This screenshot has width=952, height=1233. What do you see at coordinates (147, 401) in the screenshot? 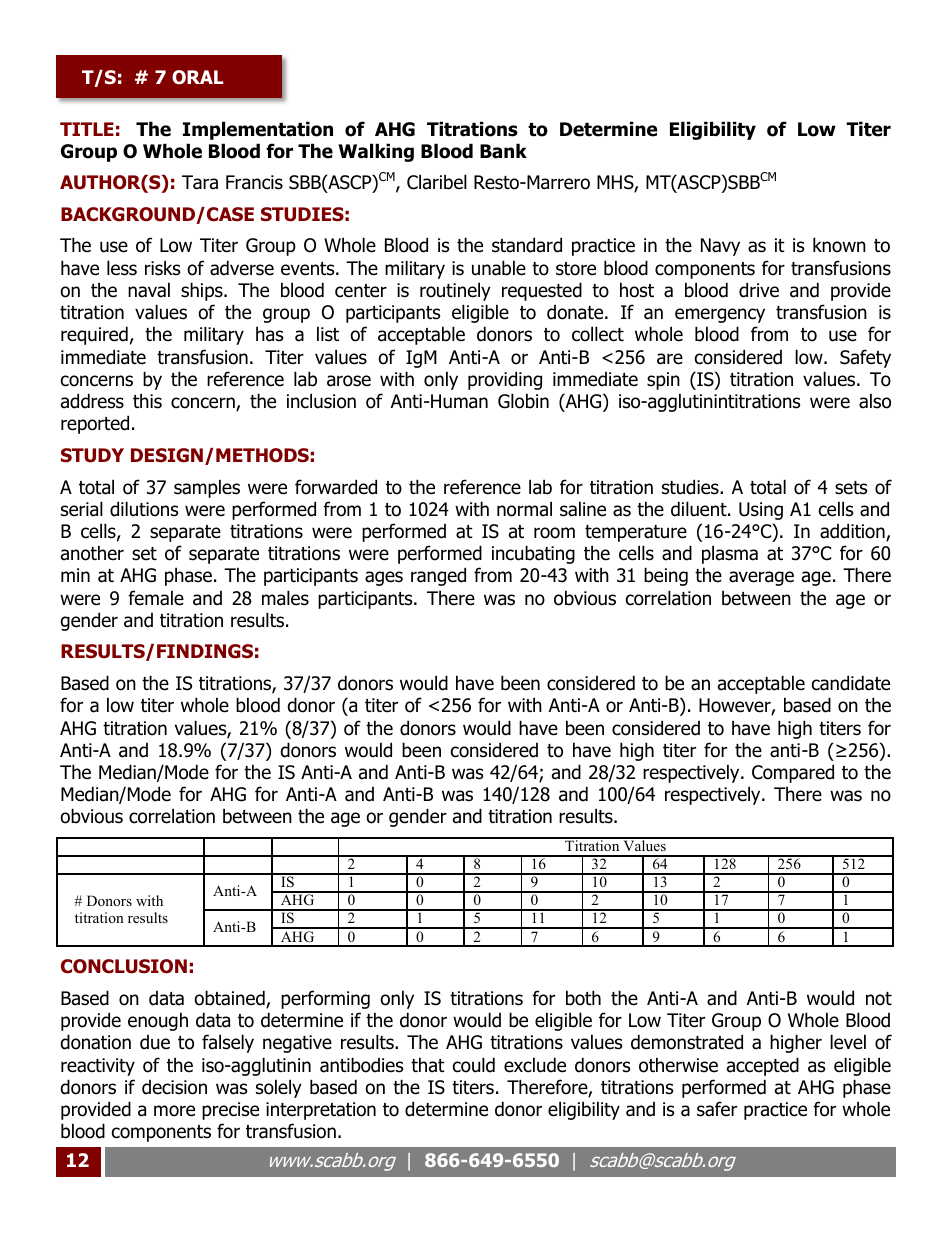
I see `this` at bounding box center [147, 401].
